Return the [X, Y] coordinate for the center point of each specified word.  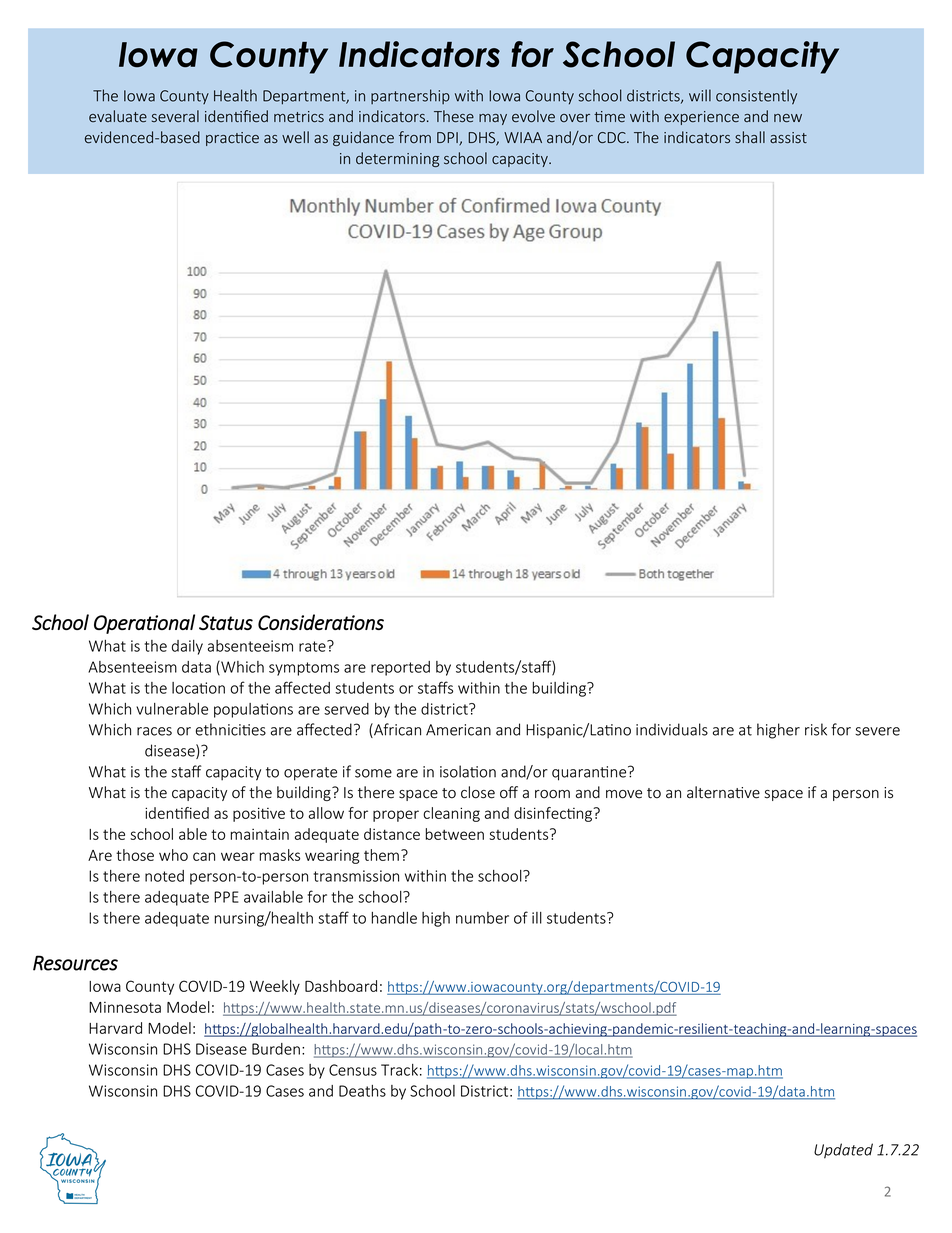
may [493, 119]
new [788, 118]
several [175, 116]
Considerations [321, 622]
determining [397, 159]
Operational [144, 624]
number [482, 918]
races [154, 731]
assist [788, 137]
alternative [723, 792]
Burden [276, 1049]
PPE [226, 897]
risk [816, 729]
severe [877, 731]
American [458, 730]
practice [232, 139]
